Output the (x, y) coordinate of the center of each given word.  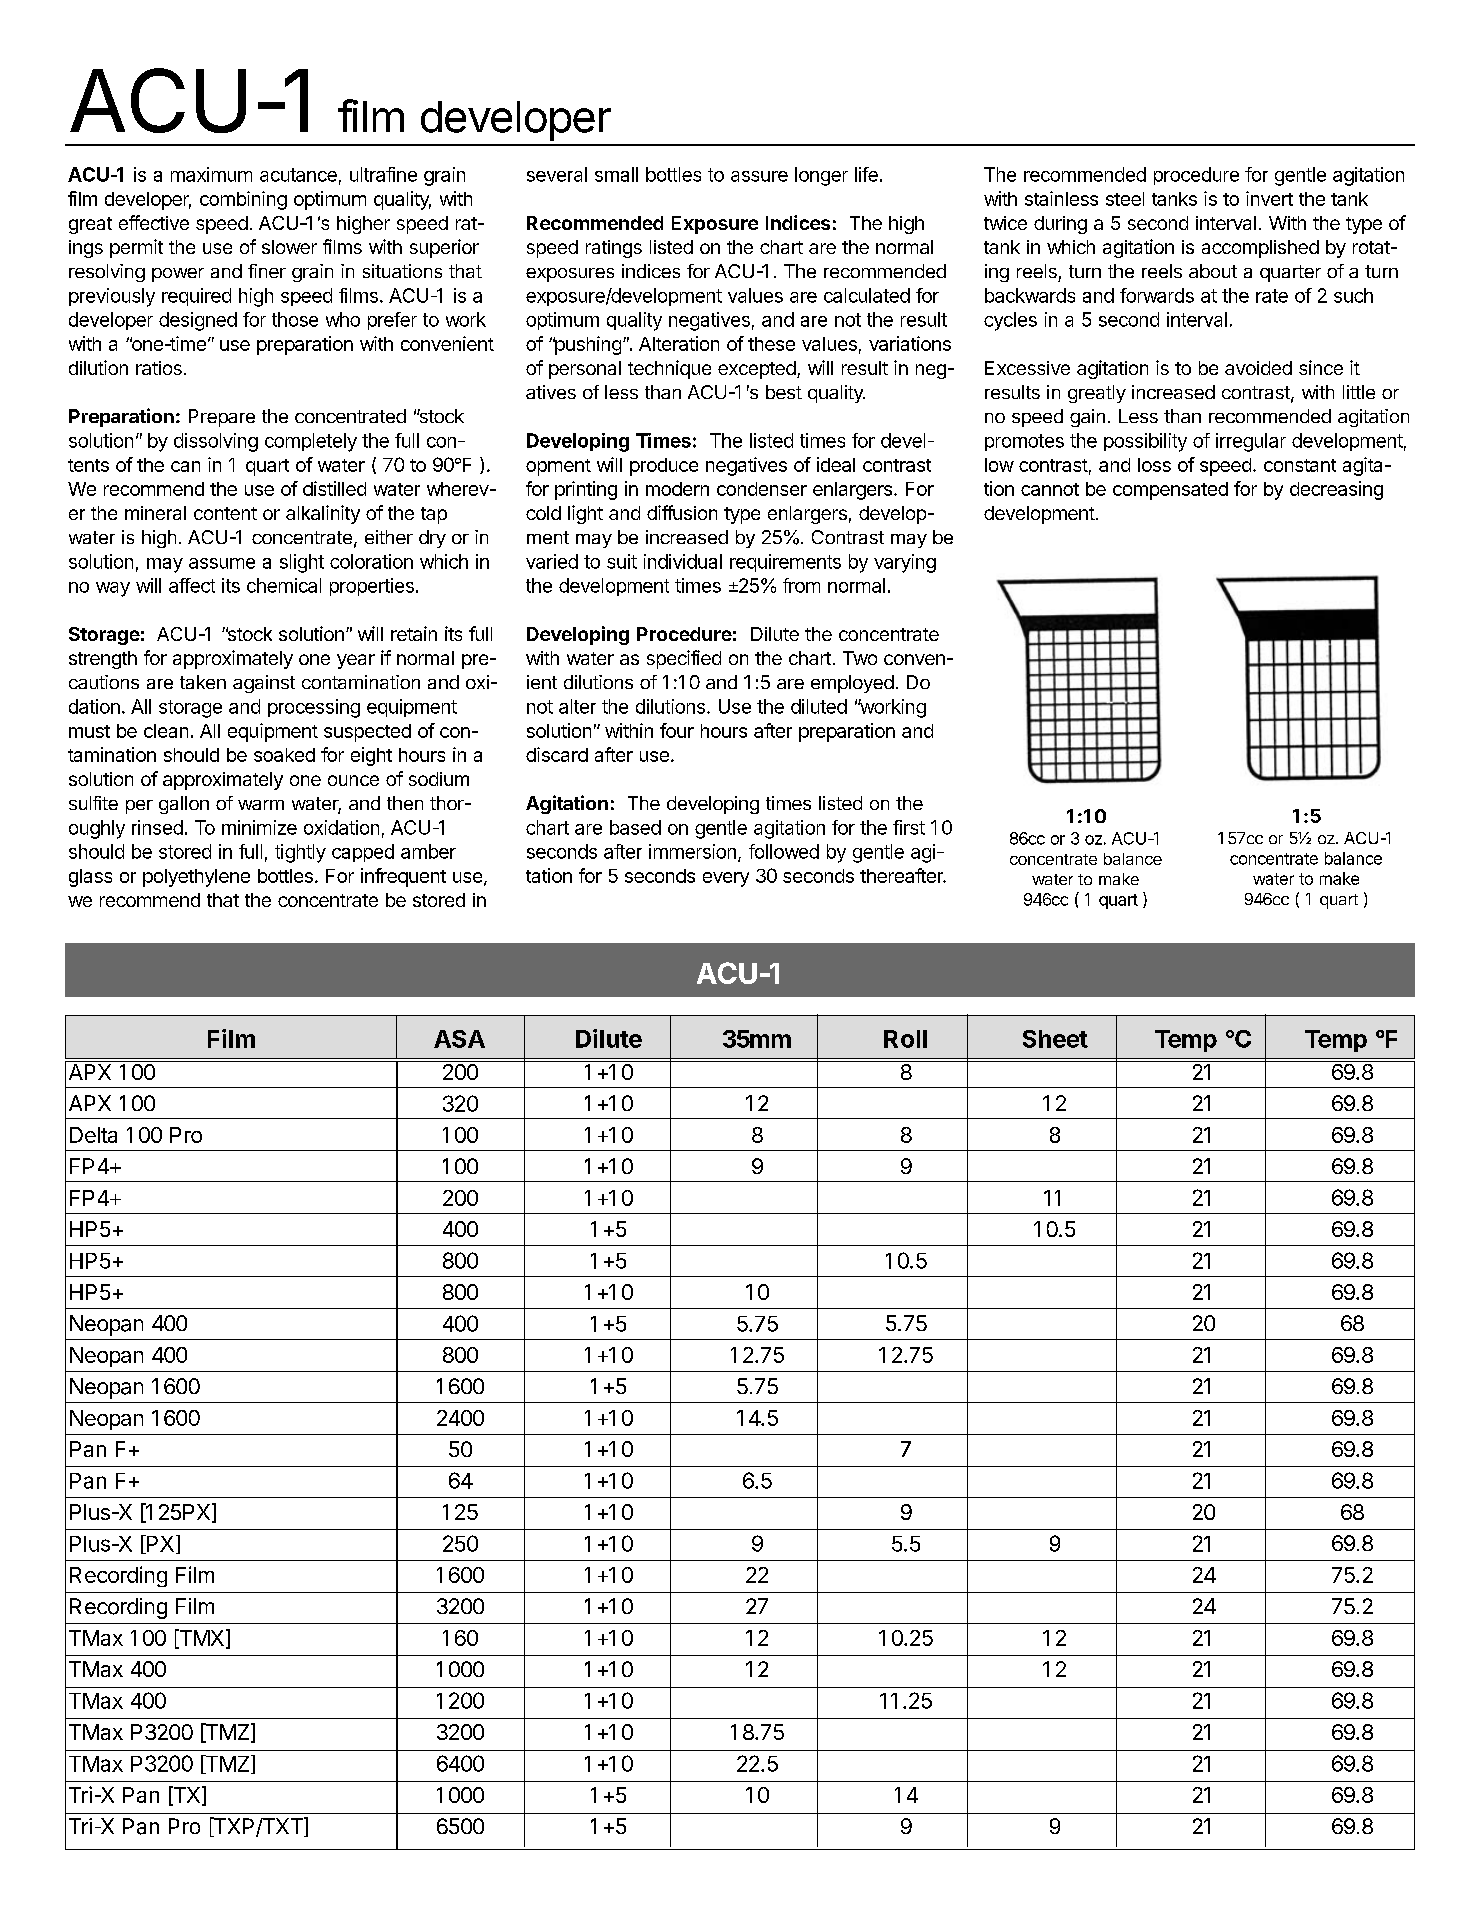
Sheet (1055, 1039)
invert (1269, 198)
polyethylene (196, 878)
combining (243, 200)
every (726, 879)
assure (759, 176)
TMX (200, 1638)
